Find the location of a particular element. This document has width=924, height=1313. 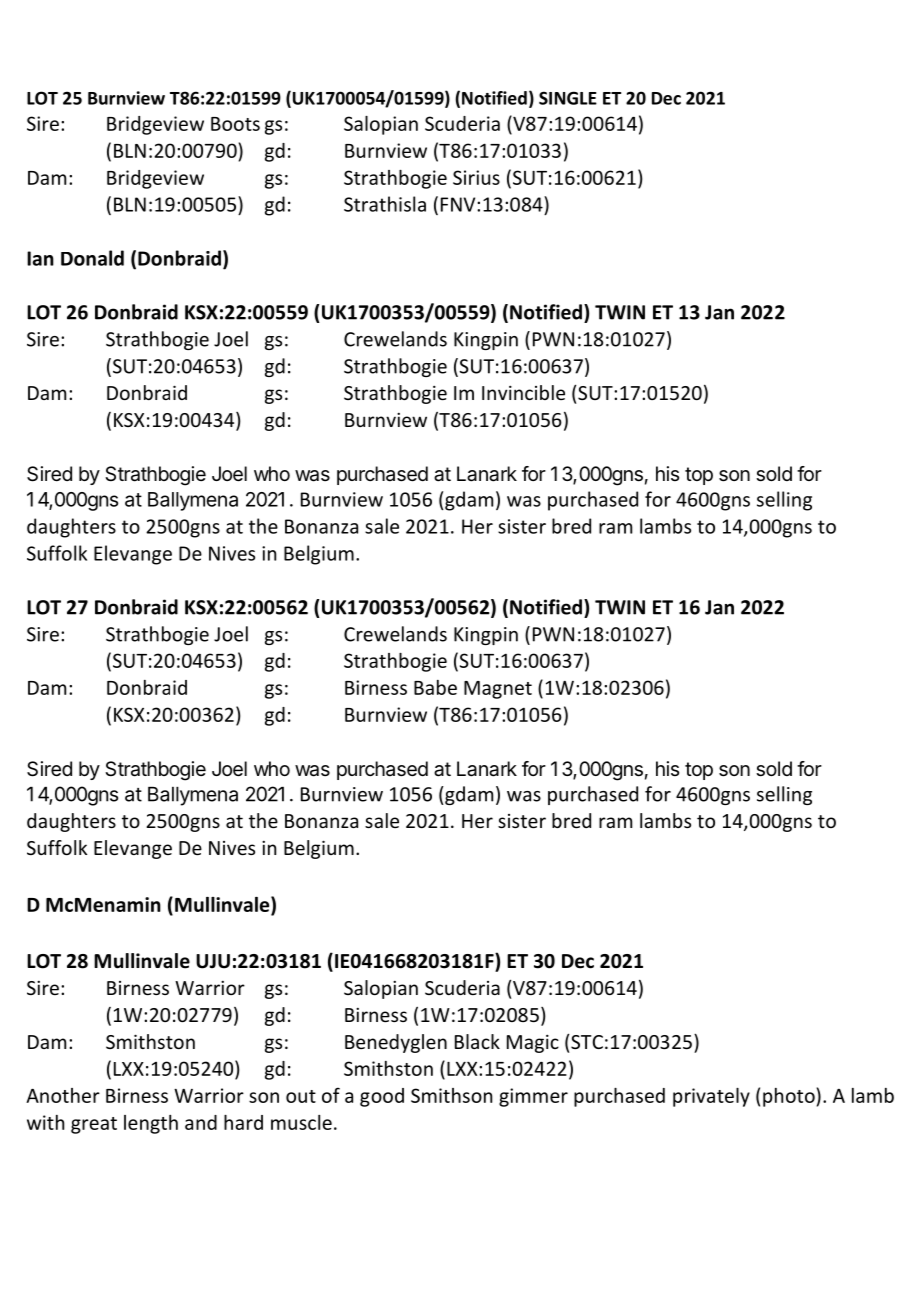

good is located at coordinates (382, 1097).
